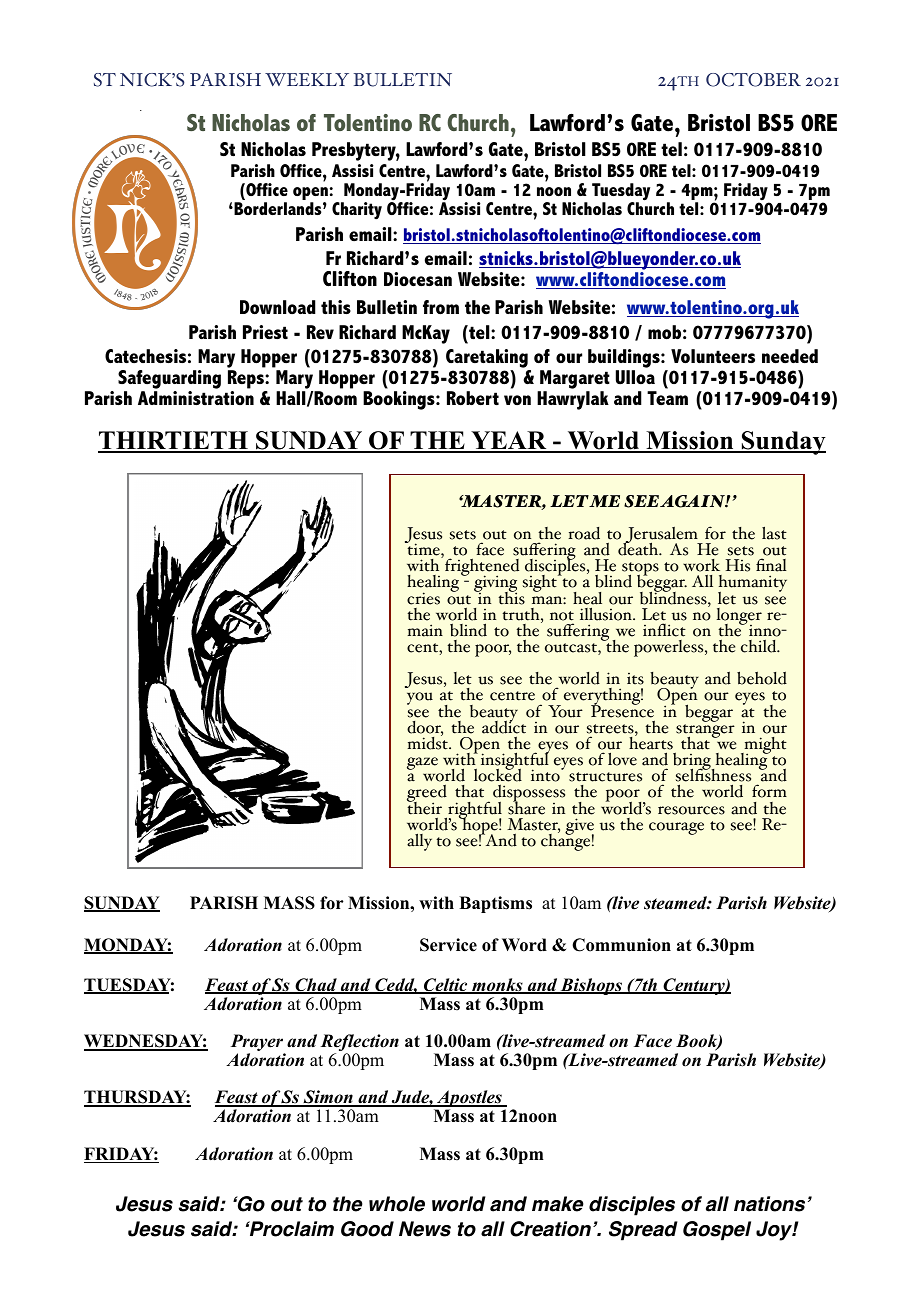 This page has width=924, height=1308. Describe the element at coordinates (495, 585) in the page. I see `giving` at that location.
